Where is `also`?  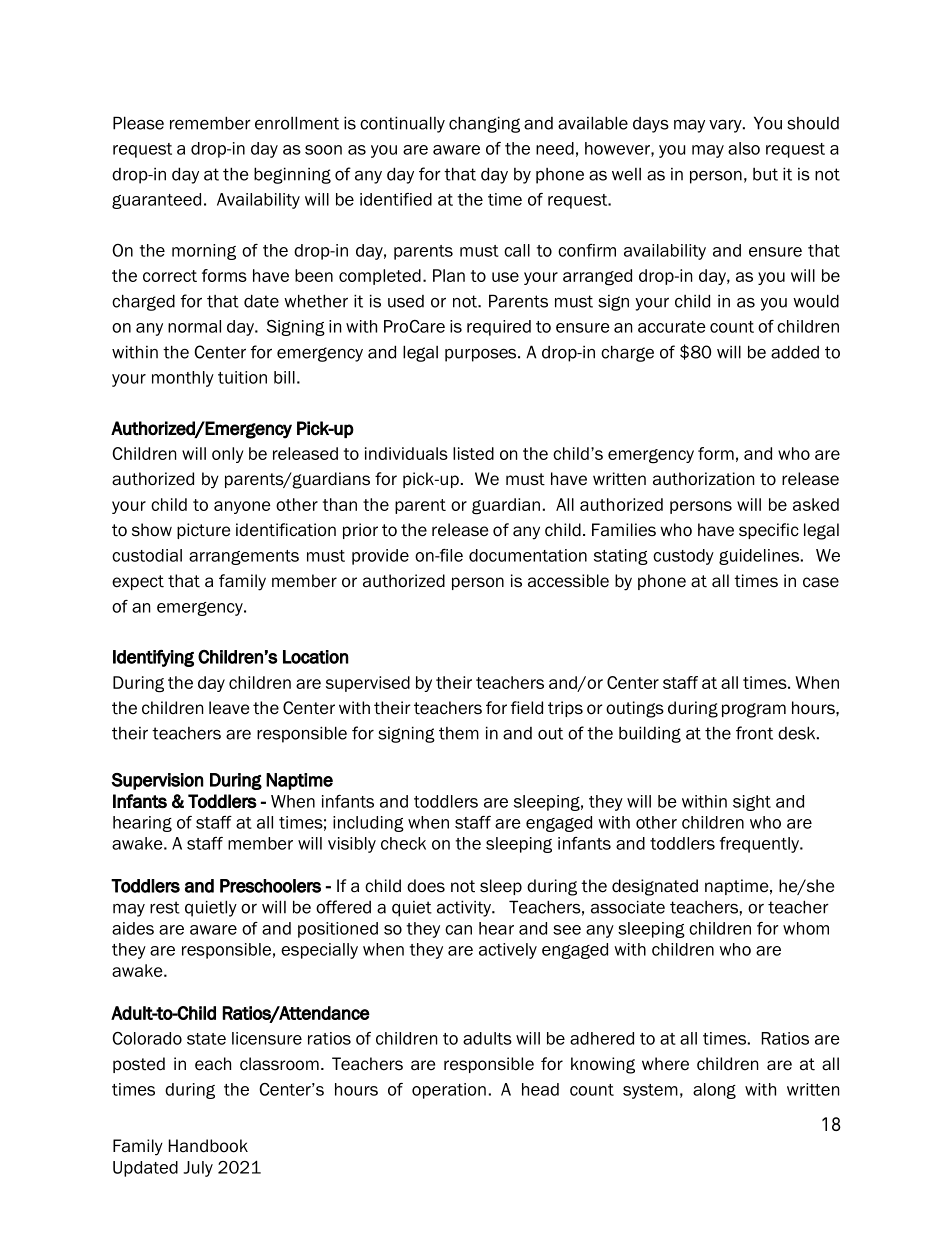
also is located at coordinates (744, 148).
